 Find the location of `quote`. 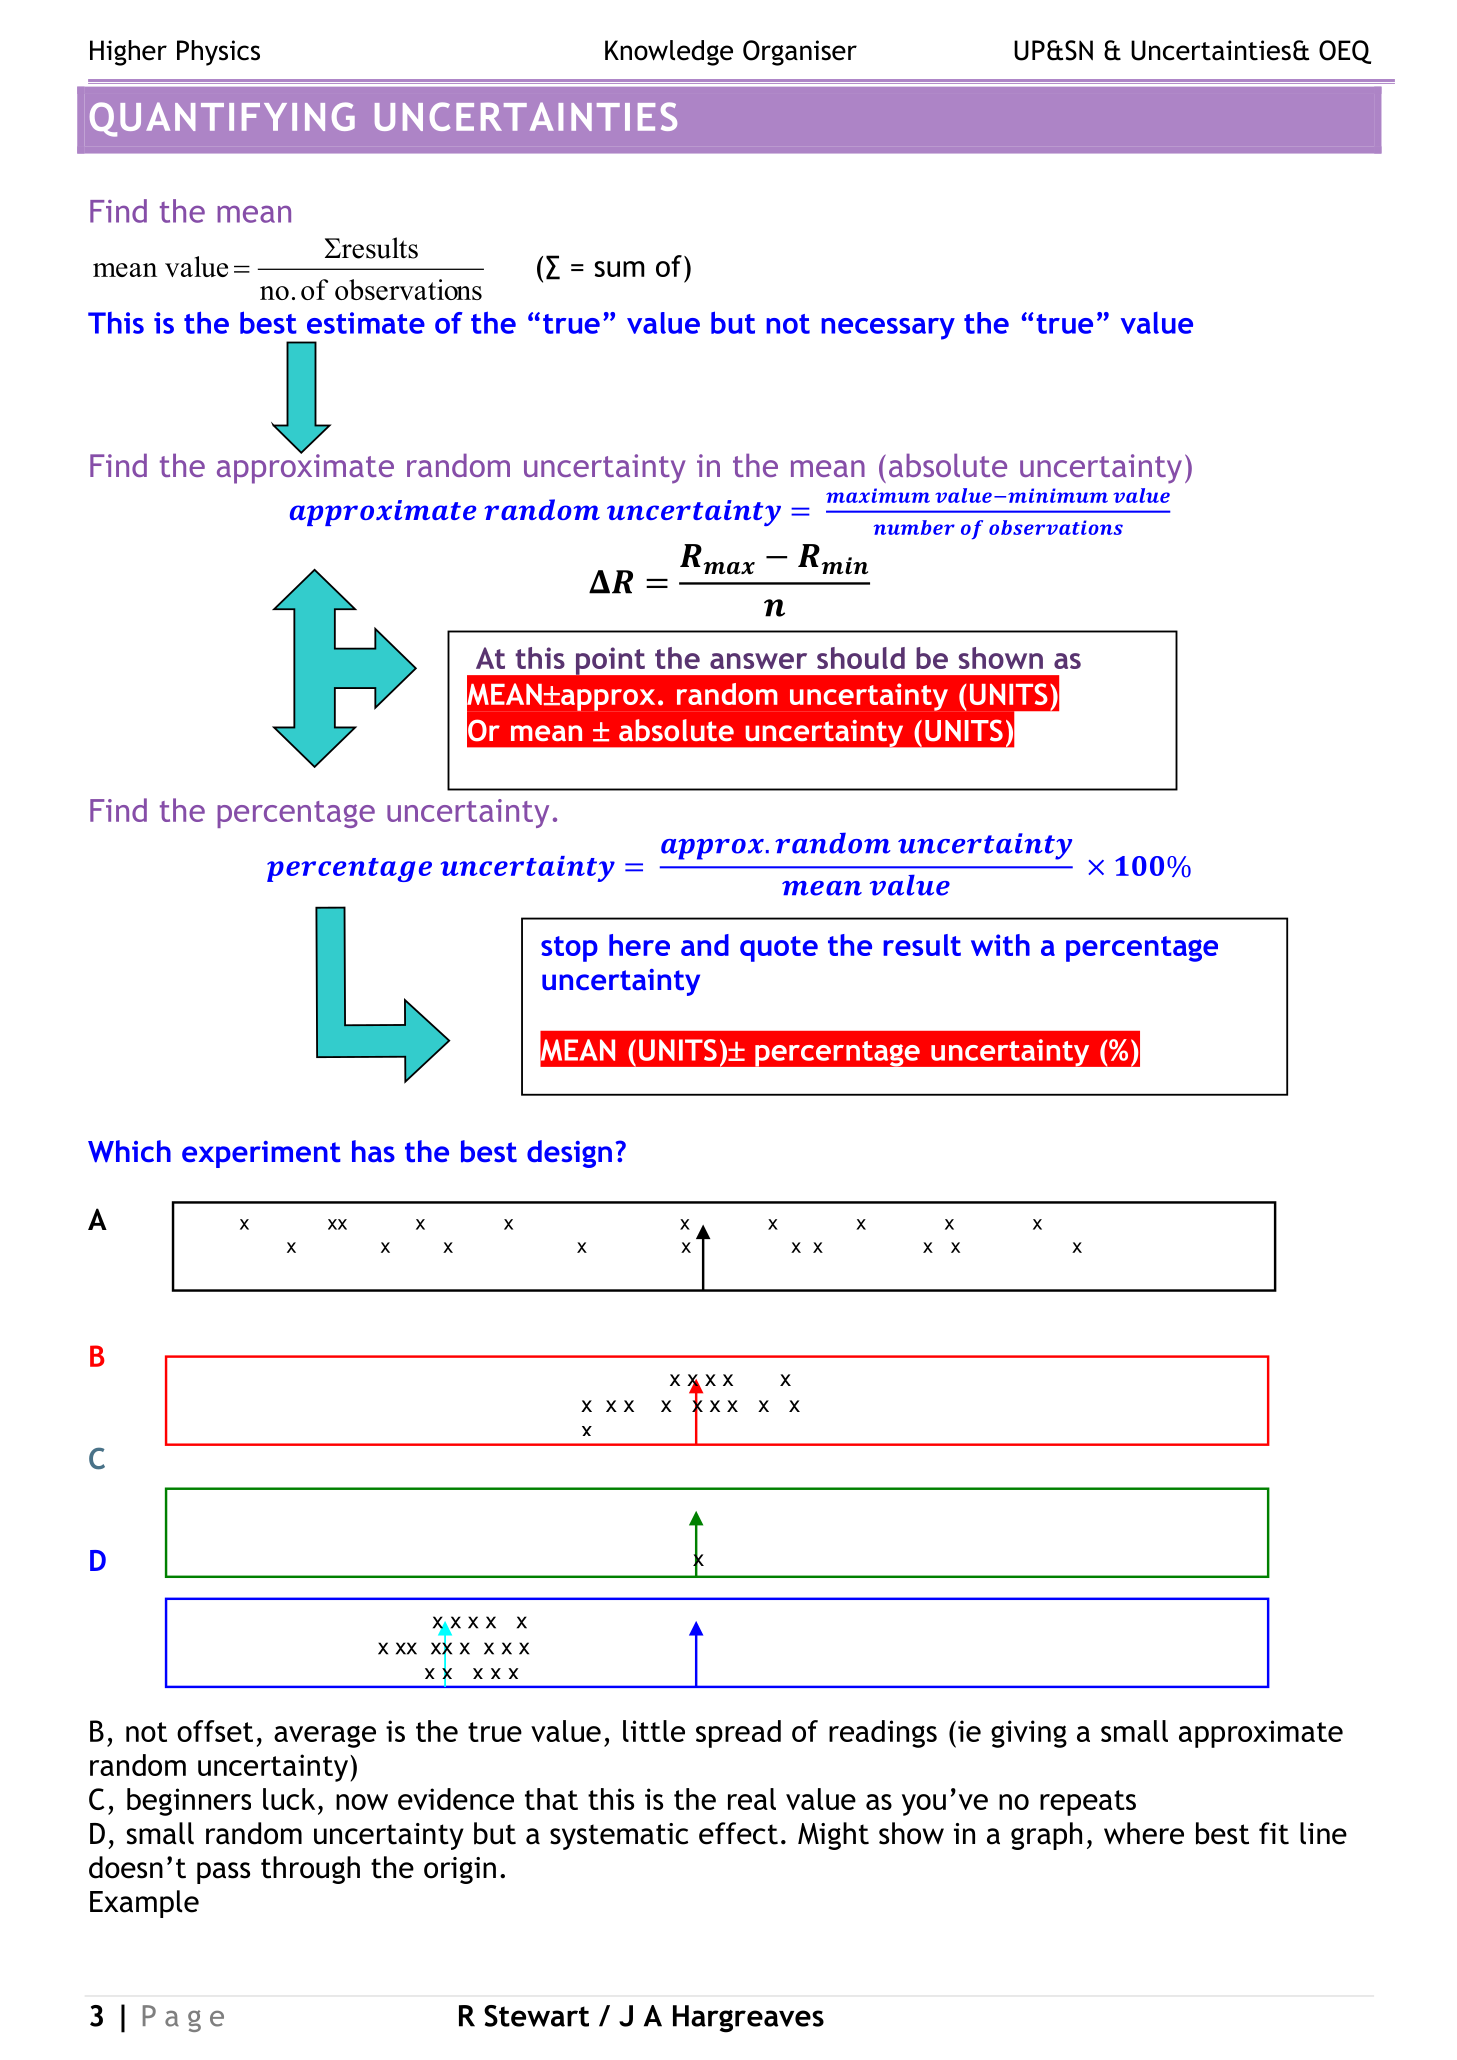

quote is located at coordinates (779, 949).
